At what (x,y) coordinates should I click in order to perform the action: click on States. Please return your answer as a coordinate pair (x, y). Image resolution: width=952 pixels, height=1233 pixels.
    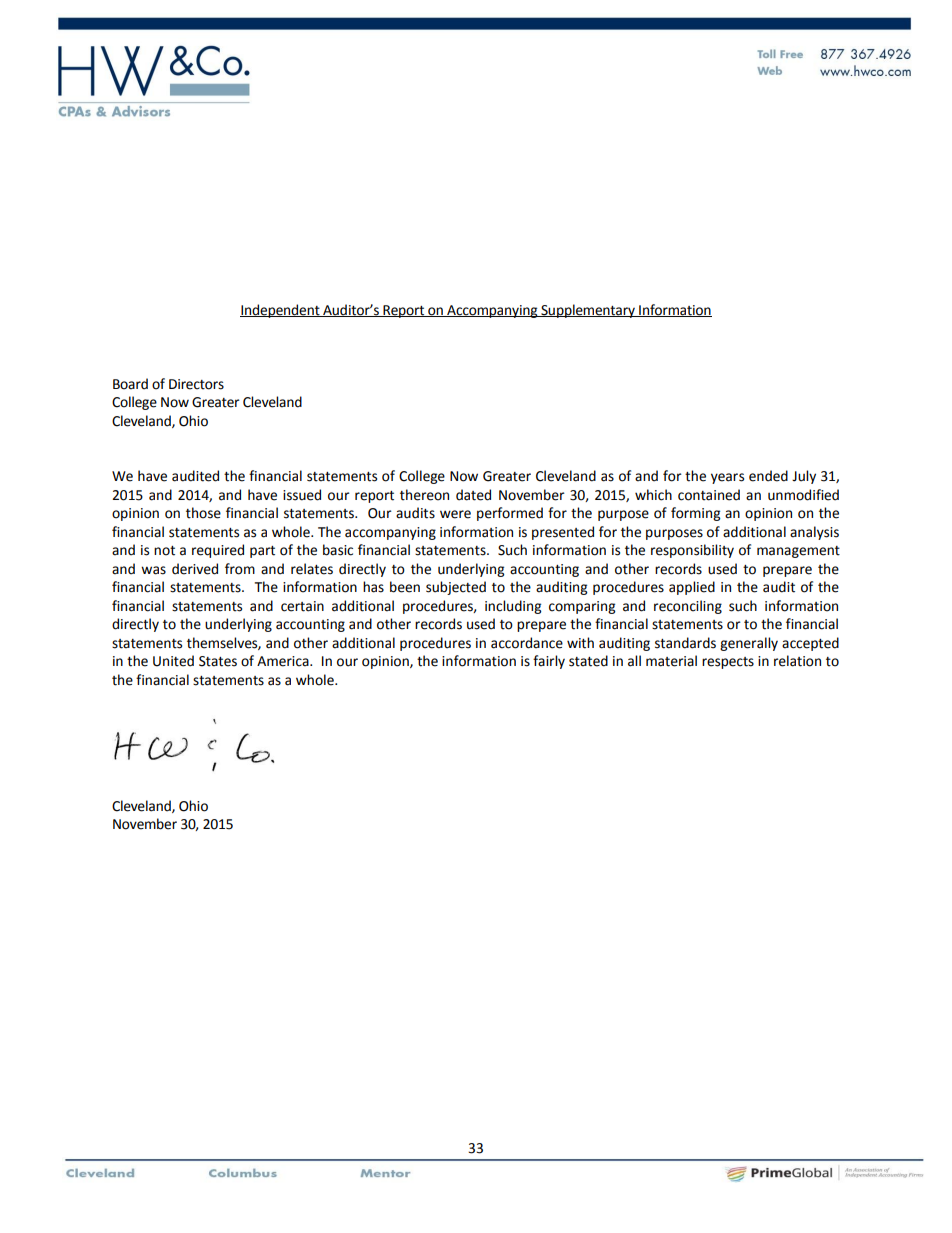
    Looking at the image, I should click on (218, 661).
